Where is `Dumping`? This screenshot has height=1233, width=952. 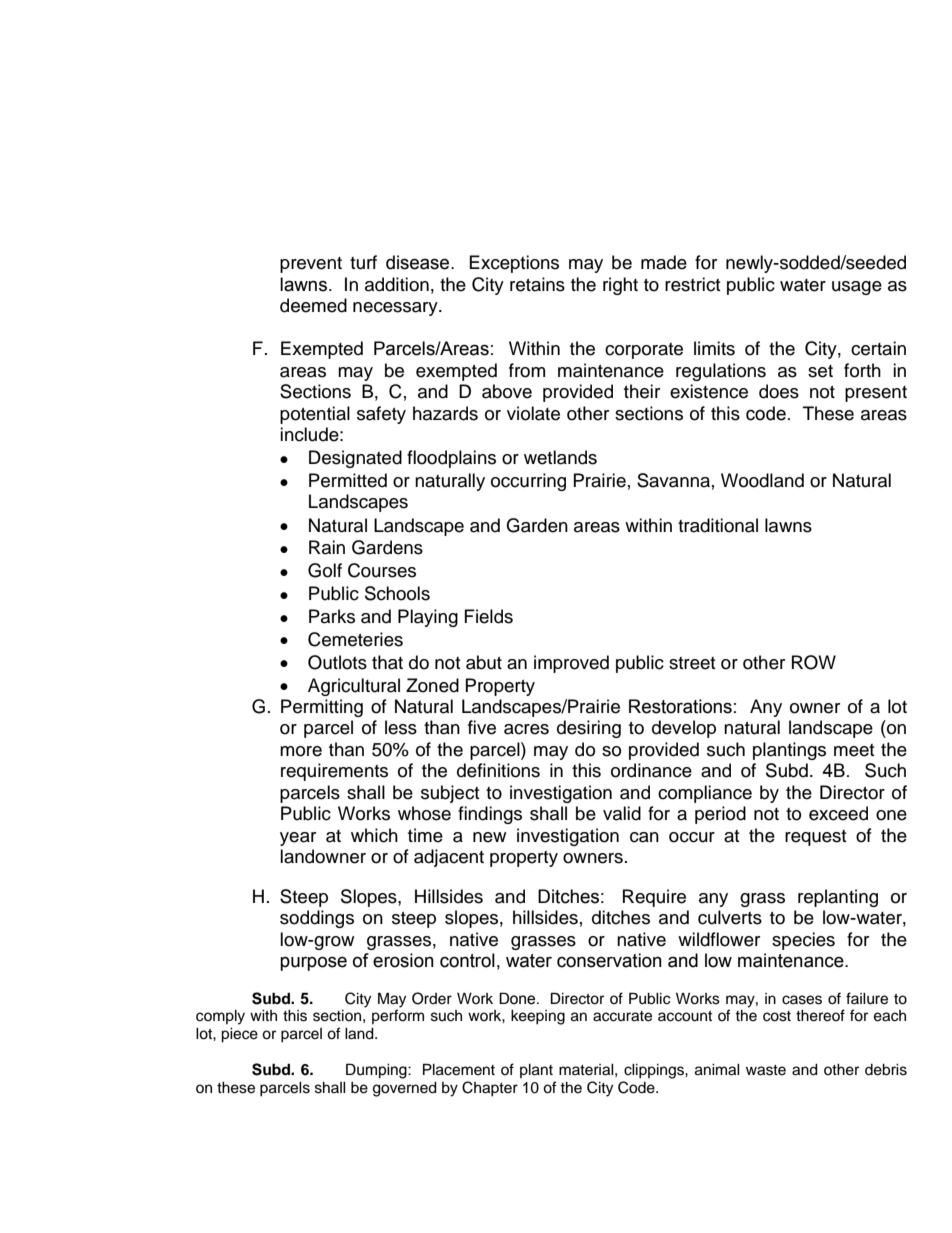
Dumping is located at coordinates (377, 1071).
